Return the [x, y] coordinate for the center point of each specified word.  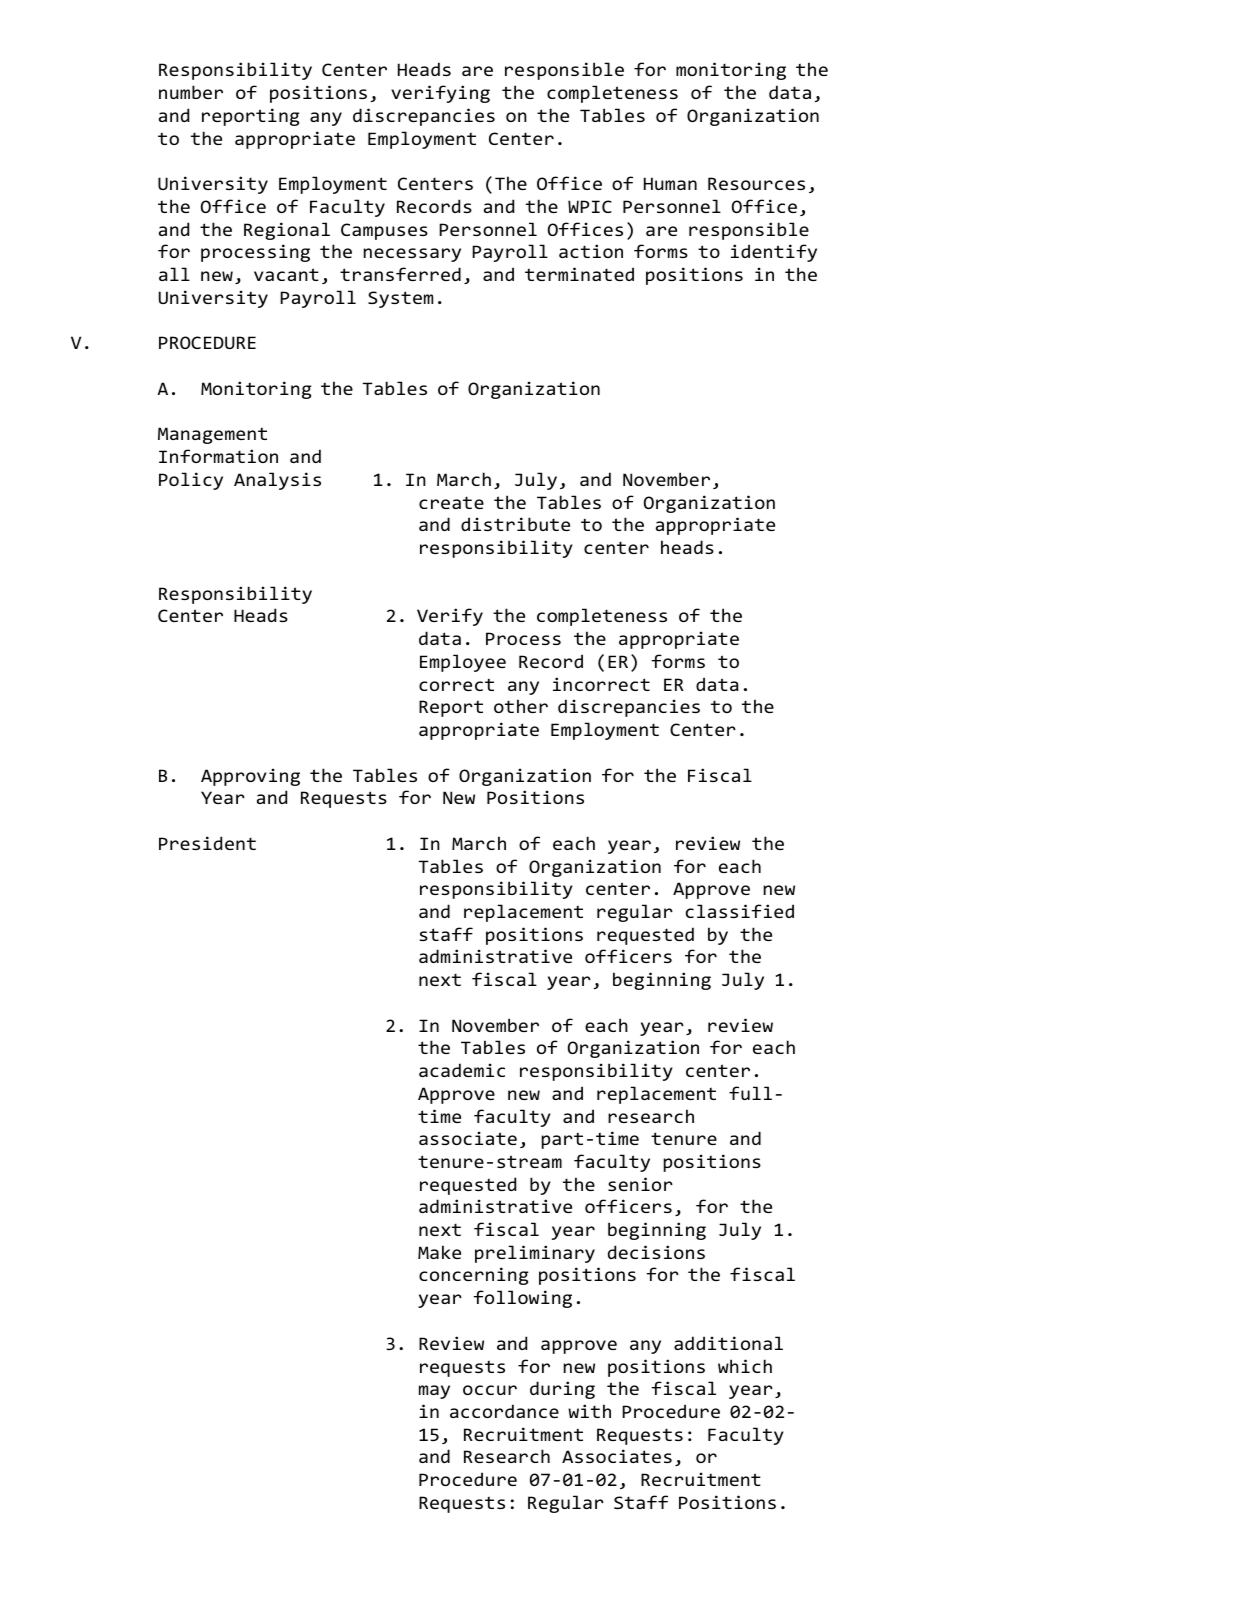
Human [670, 183]
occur [490, 1390]
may [434, 1392]
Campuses [384, 231]
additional [728, 1343]
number [191, 92]
